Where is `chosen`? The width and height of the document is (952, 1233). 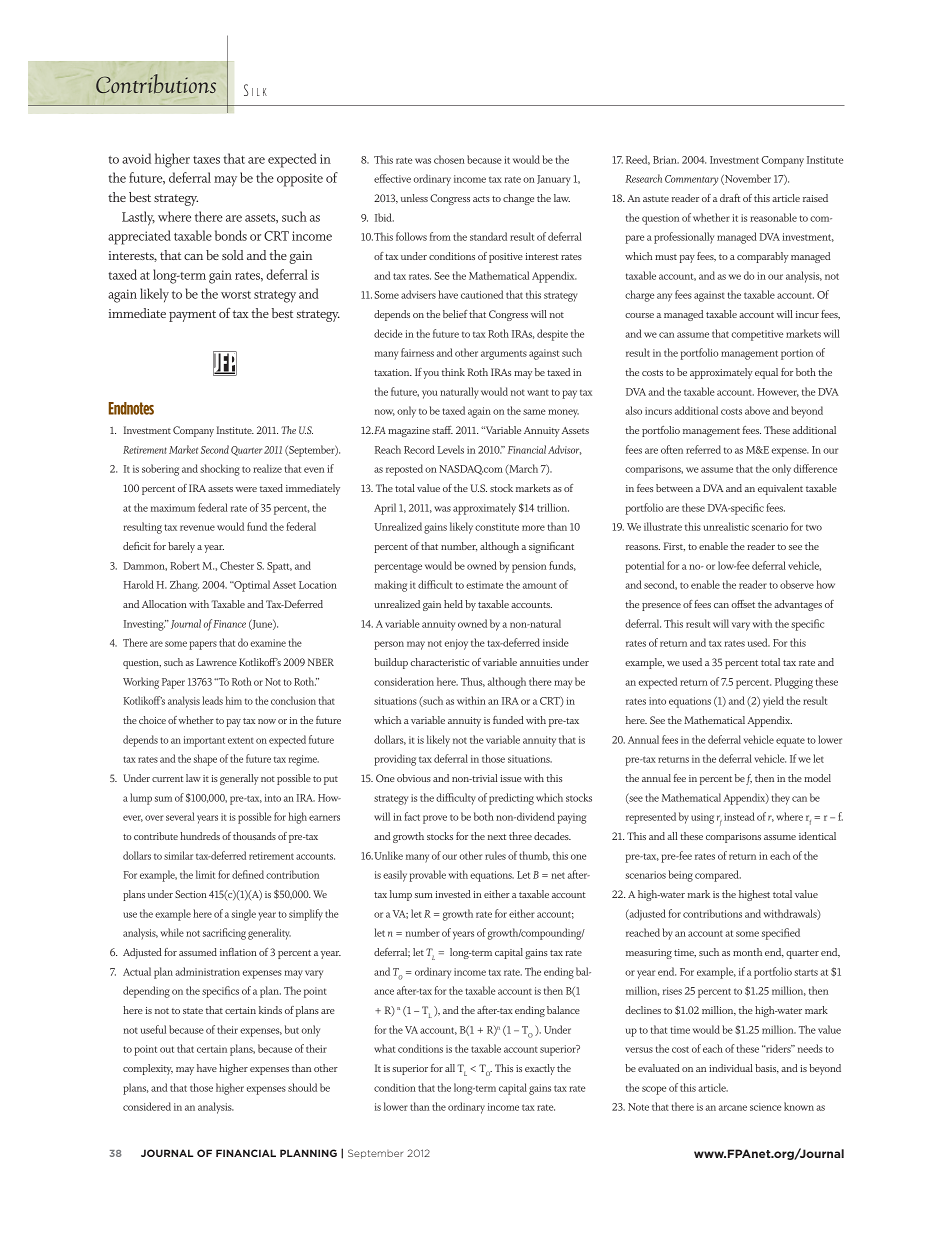 chosen is located at coordinates (449, 159).
